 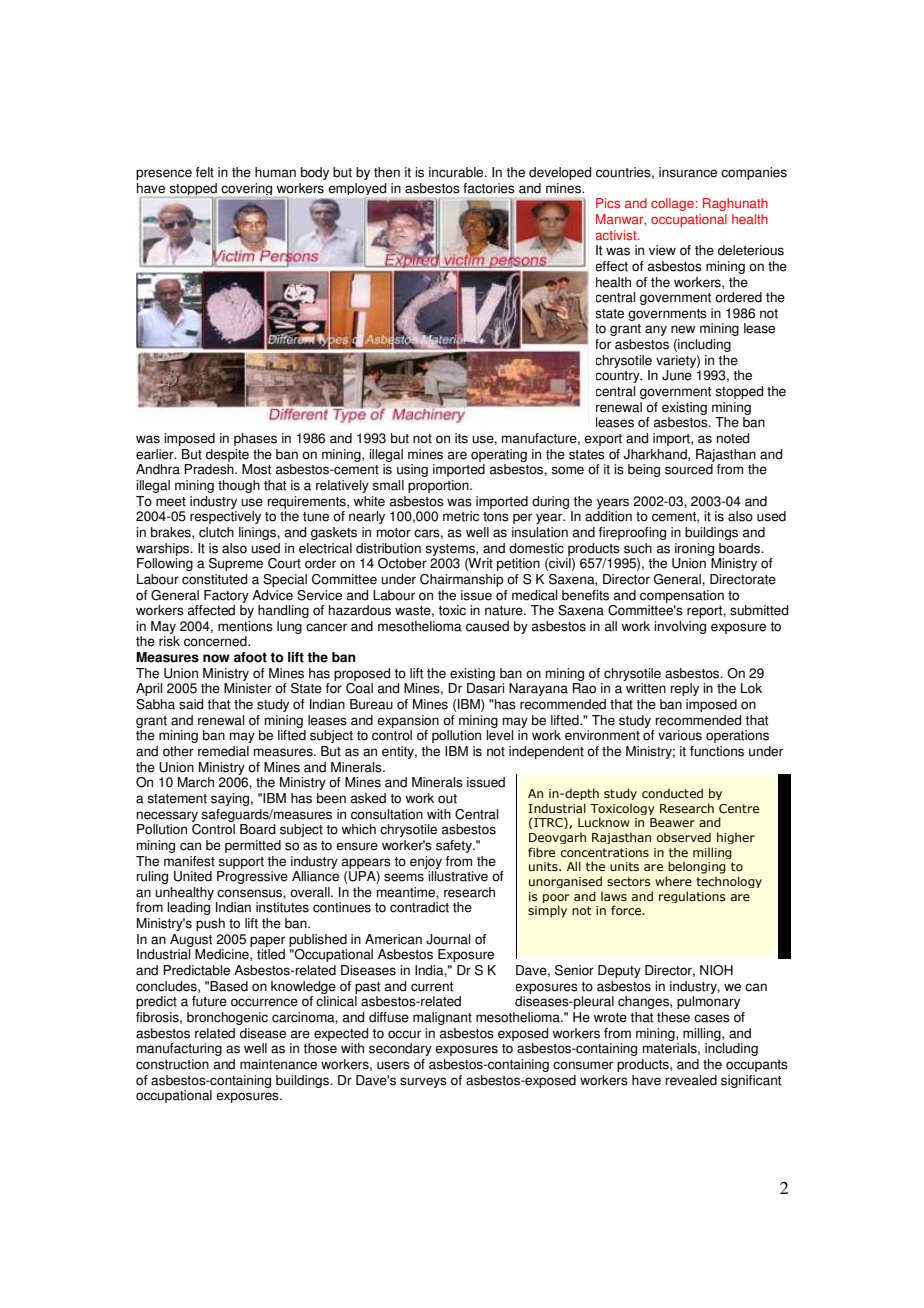 I want to click on operating, so click(x=499, y=455).
